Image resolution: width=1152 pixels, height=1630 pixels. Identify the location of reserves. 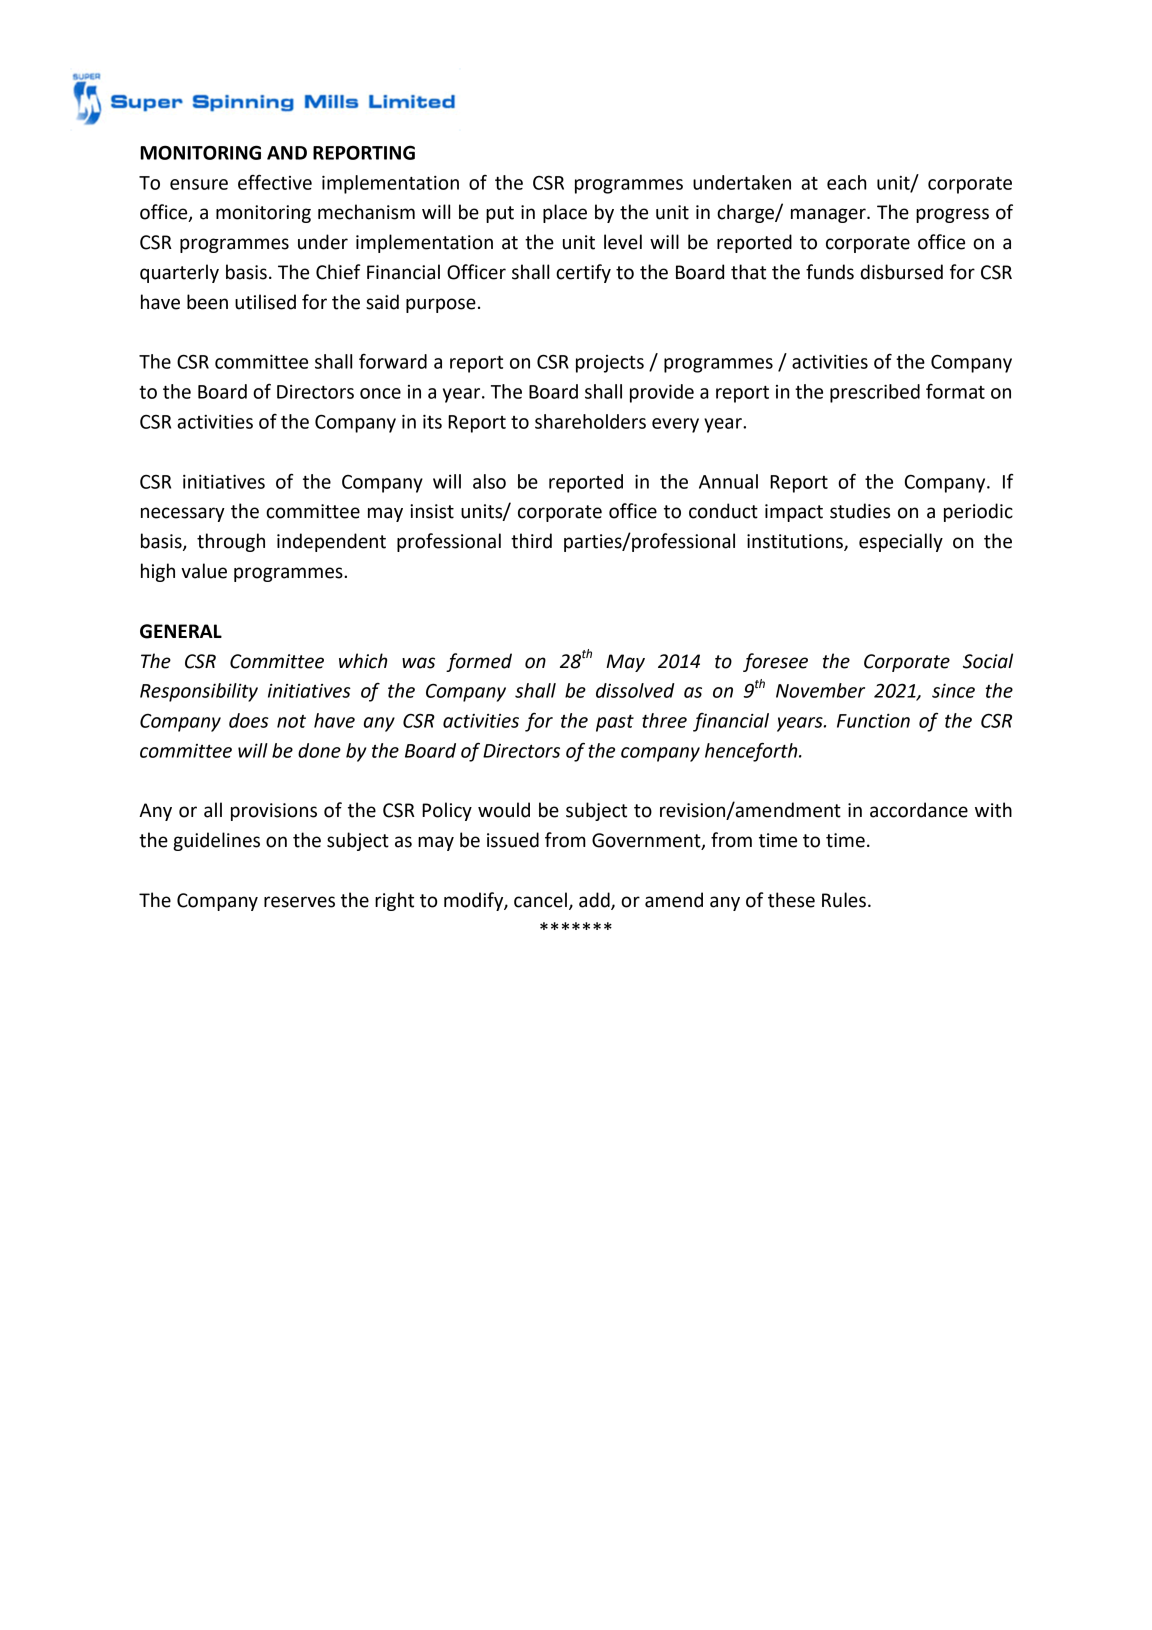
(299, 902).
